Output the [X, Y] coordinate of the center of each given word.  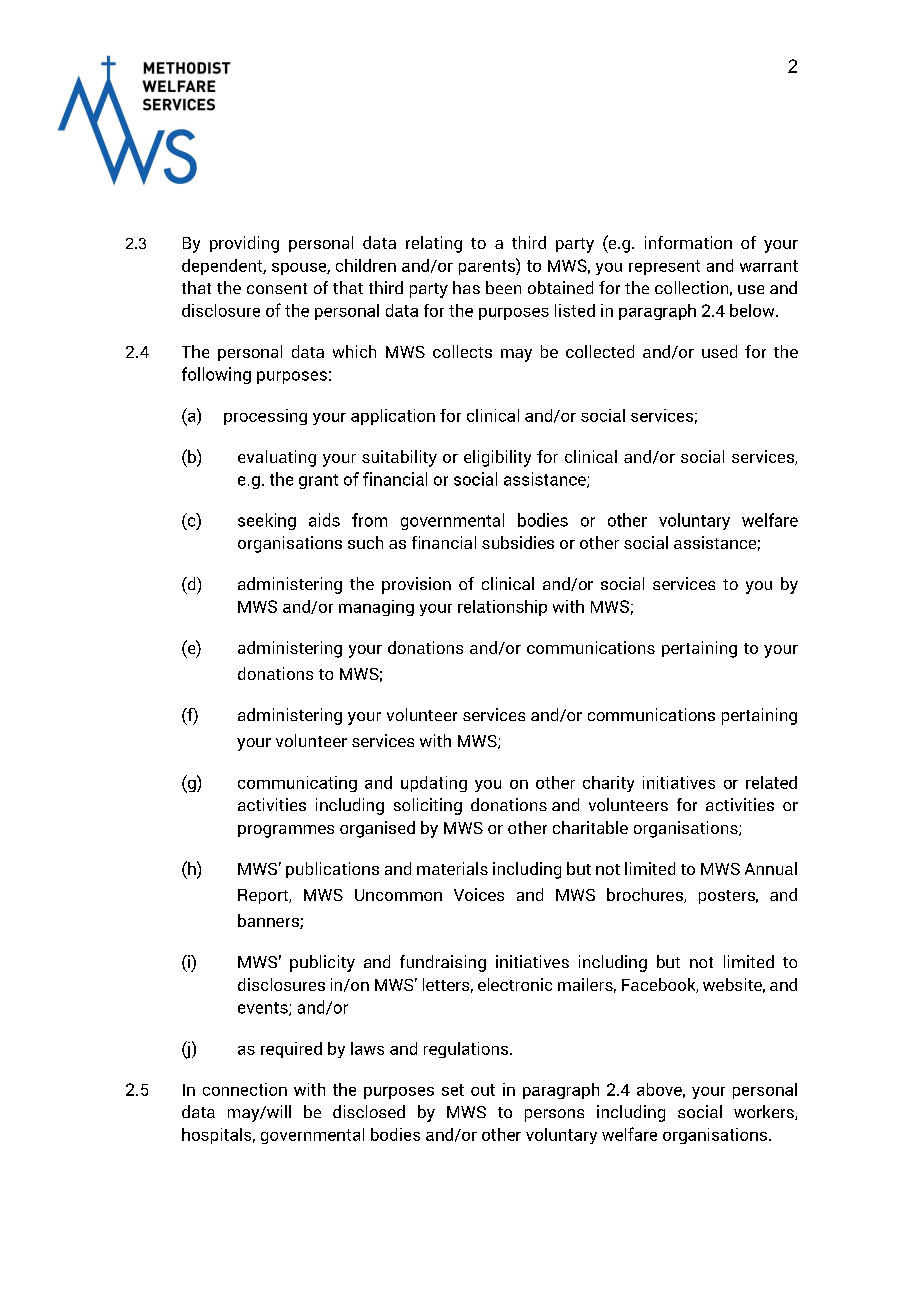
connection [245, 1089]
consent [277, 288]
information [688, 242]
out [483, 1090]
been [503, 287]
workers [765, 1112]
